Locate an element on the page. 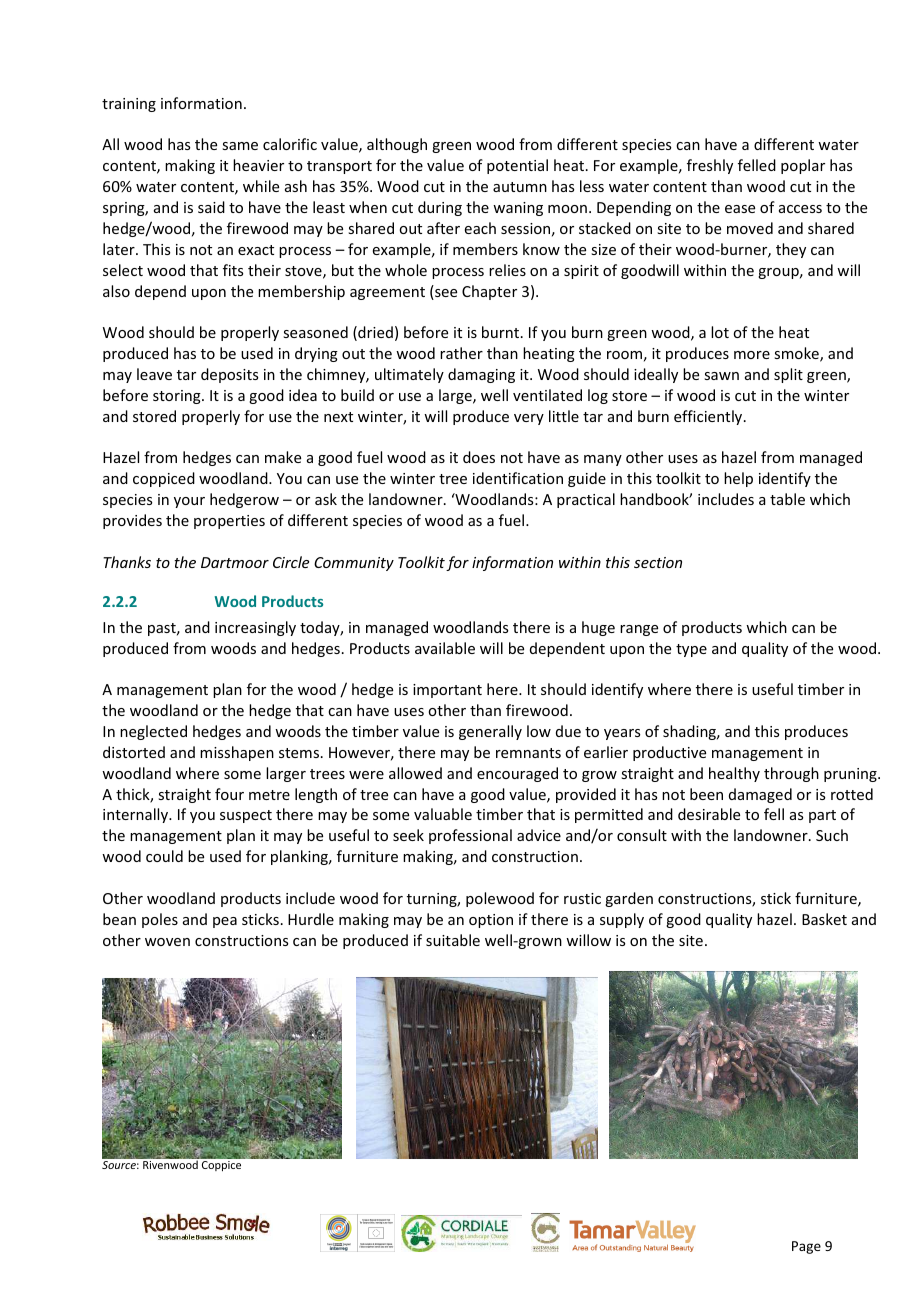 The height and width of the page is (1308, 924). your is located at coordinates (189, 502).
